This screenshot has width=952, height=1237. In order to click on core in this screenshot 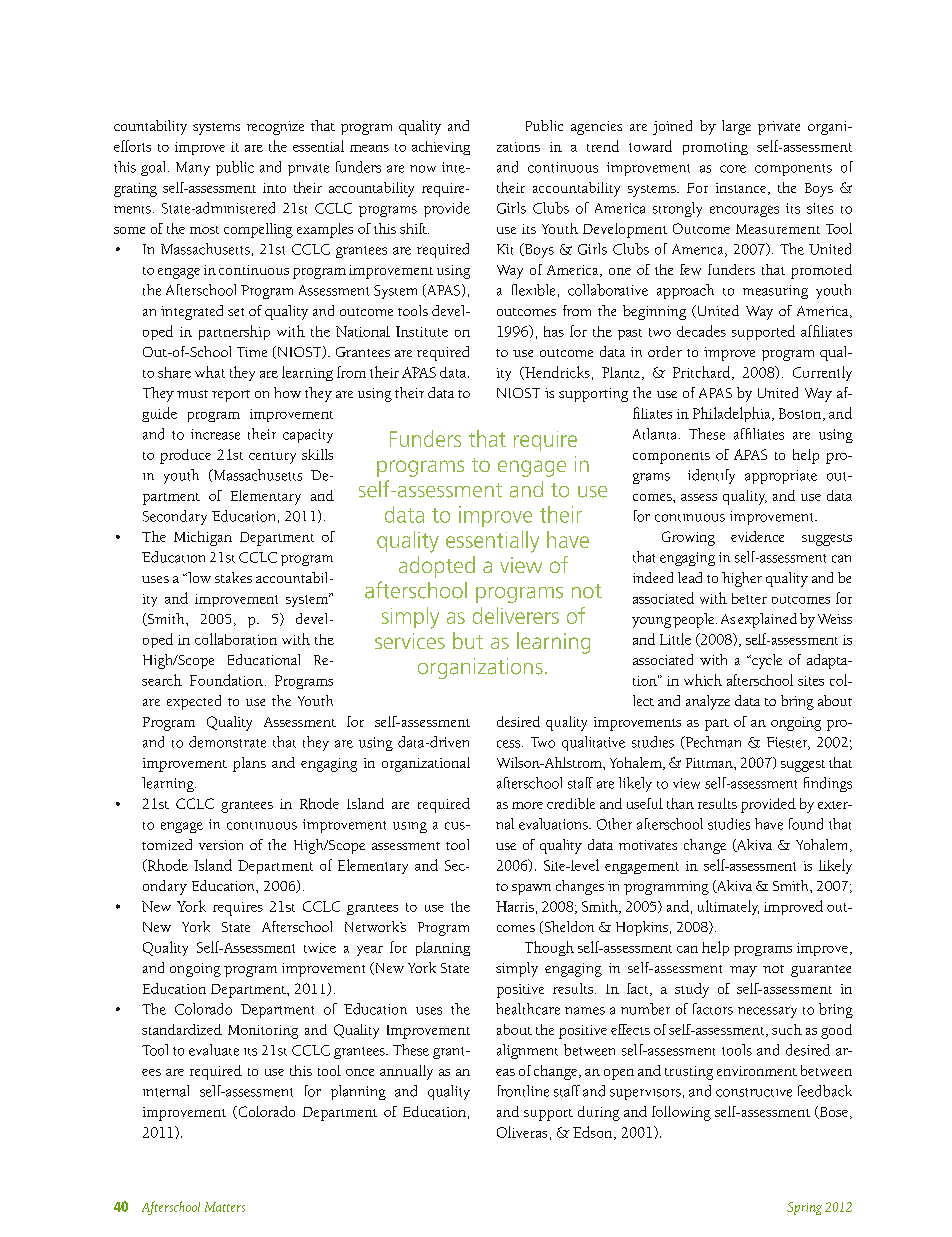, I will do `click(733, 169)`.
